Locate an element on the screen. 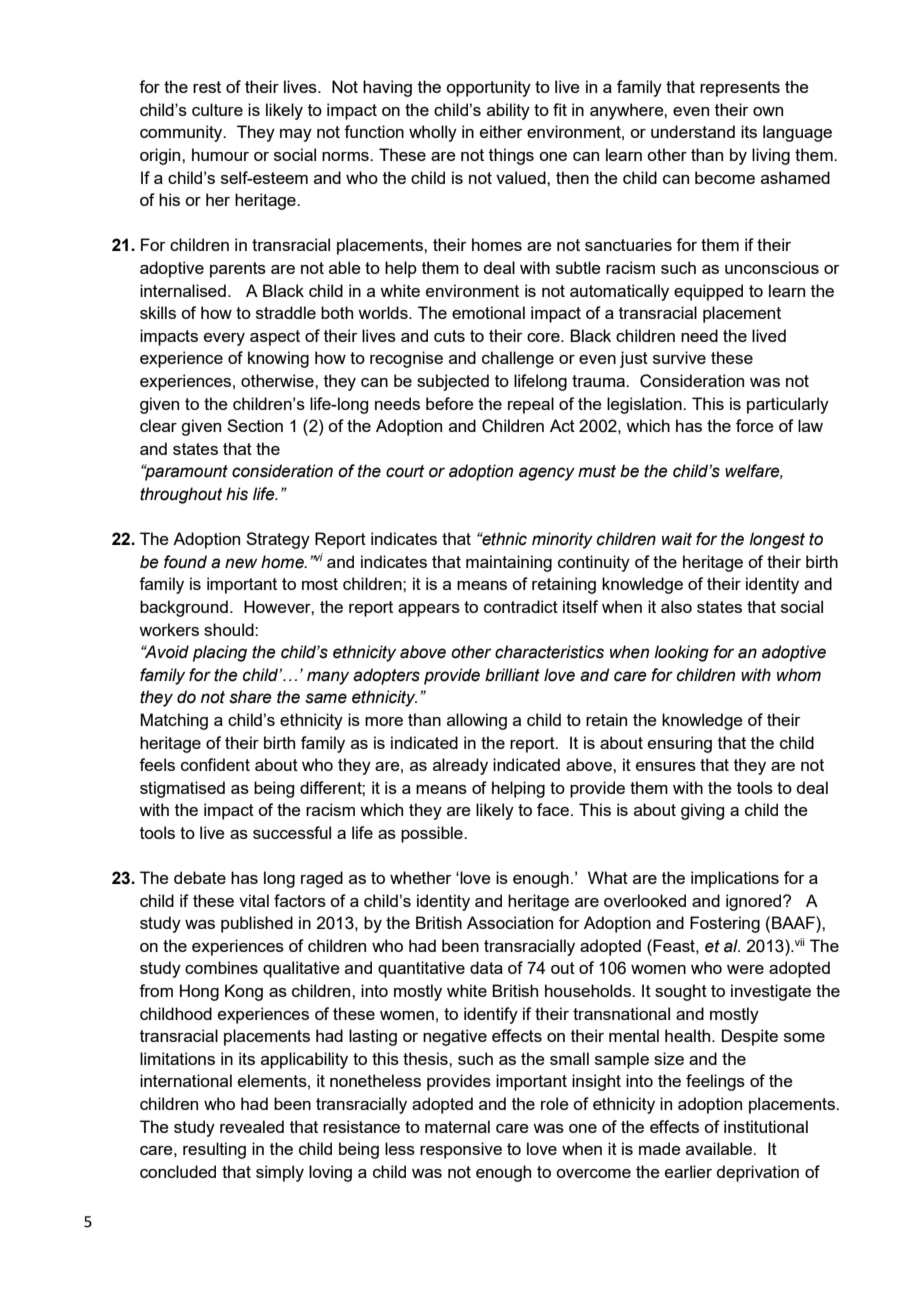  already is located at coordinates (460, 766).
